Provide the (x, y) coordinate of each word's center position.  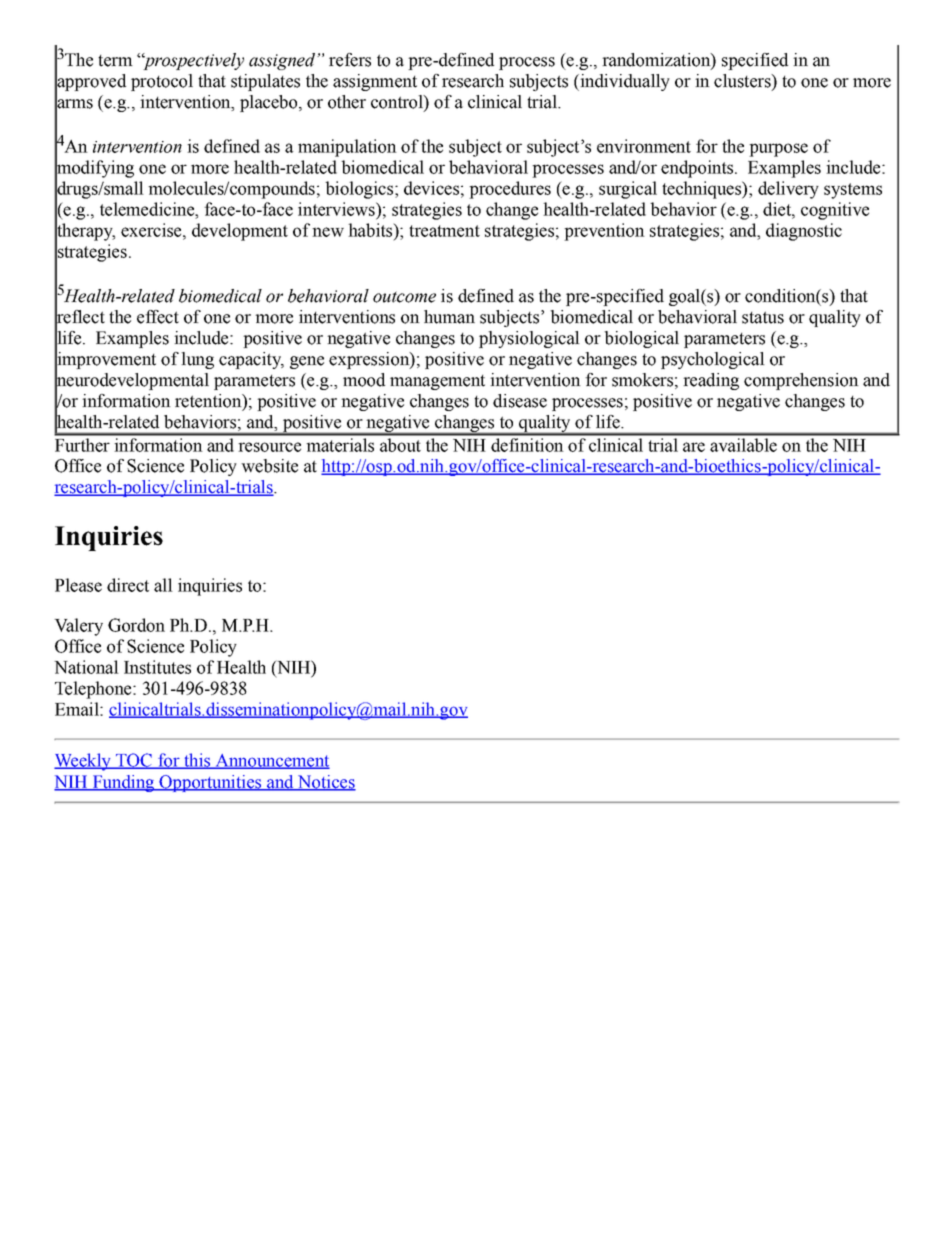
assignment (375, 82)
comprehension (801, 381)
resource (269, 447)
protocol (162, 82)
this (197, 761)
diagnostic (804, 232)
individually (624, 82)
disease (520, 401)
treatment (444, 231)
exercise (152, 230)
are (694, 447)
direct (128, 585)
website (269, 466)
